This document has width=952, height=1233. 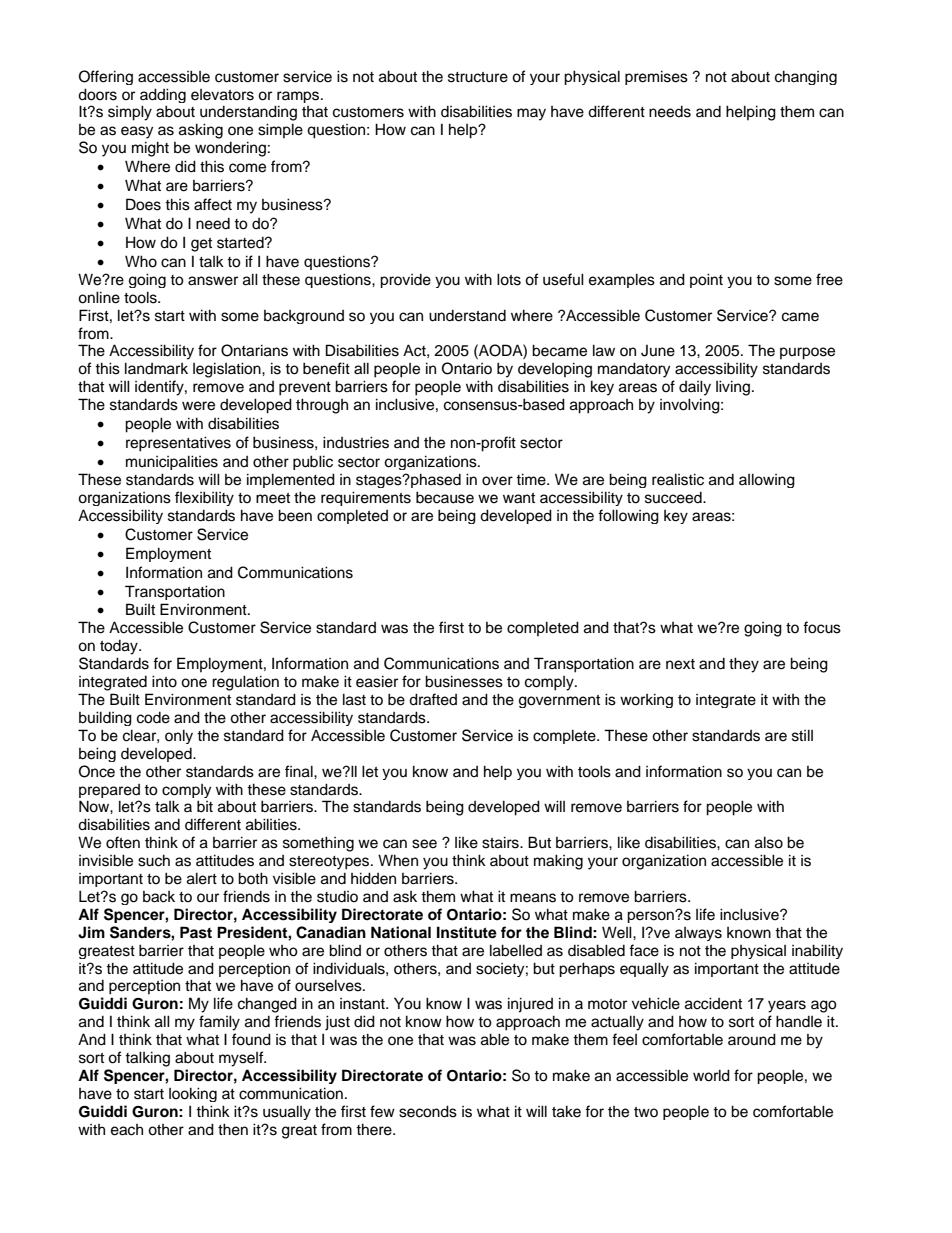 I want to click on allowing, so click(x=767, y=480).
